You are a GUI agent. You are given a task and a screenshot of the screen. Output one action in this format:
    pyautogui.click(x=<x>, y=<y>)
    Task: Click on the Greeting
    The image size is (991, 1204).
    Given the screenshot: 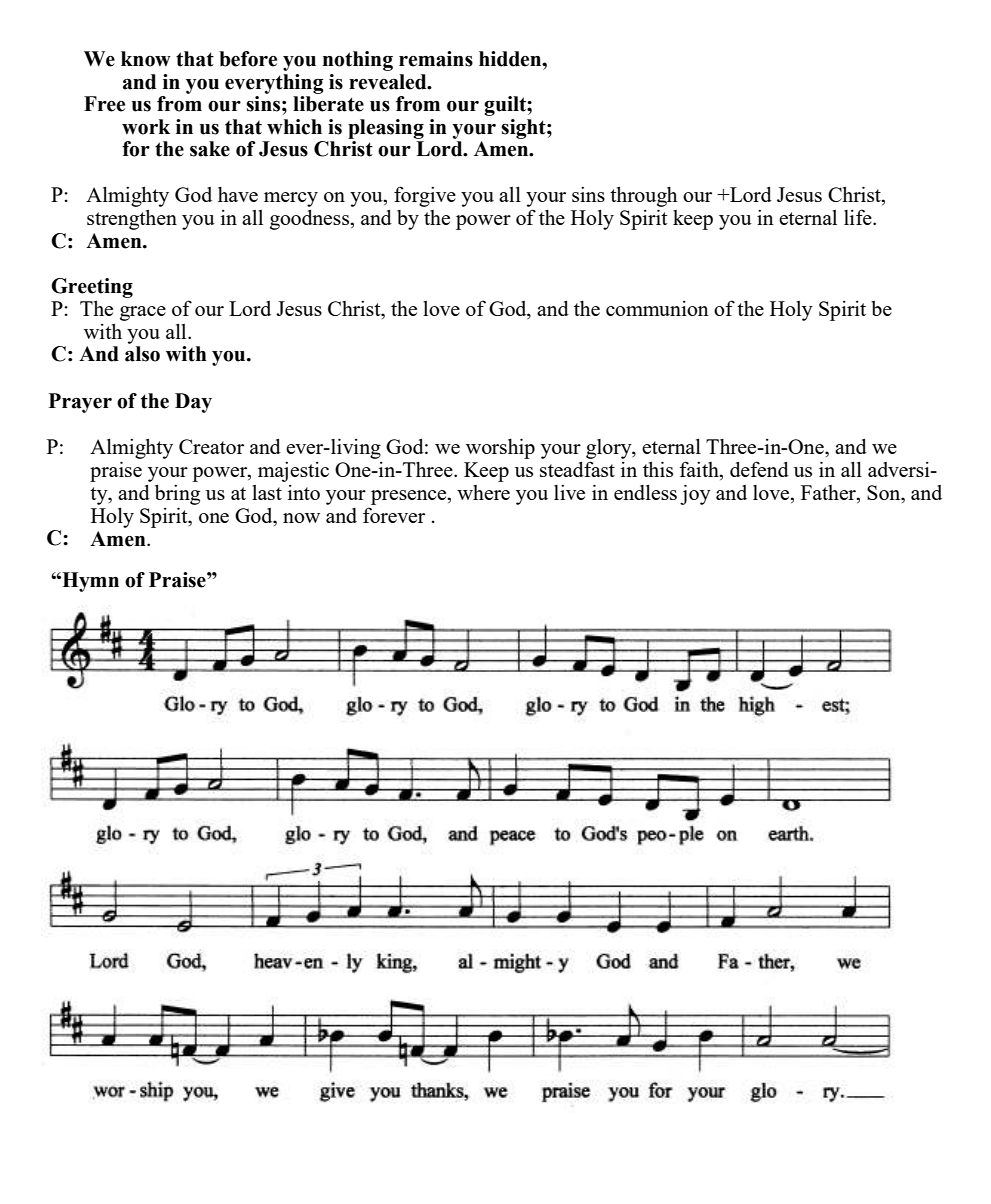 What is the action you would take?
    pyautogui.click(x=92, y=288)
